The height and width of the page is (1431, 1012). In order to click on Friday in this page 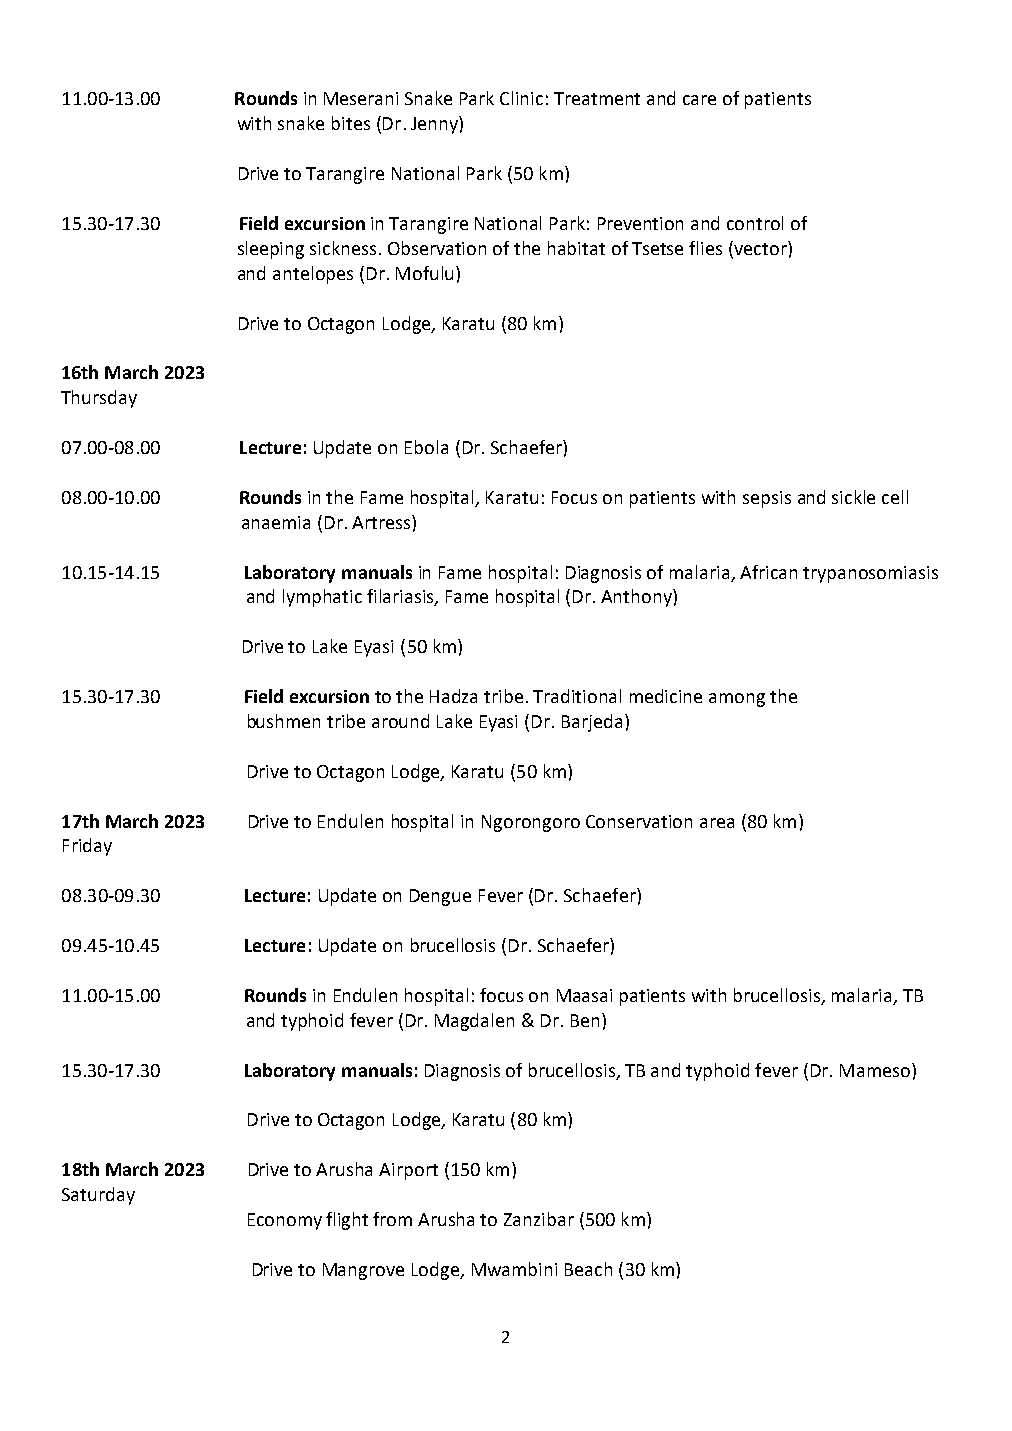, I will do `click(87, 847)`.
